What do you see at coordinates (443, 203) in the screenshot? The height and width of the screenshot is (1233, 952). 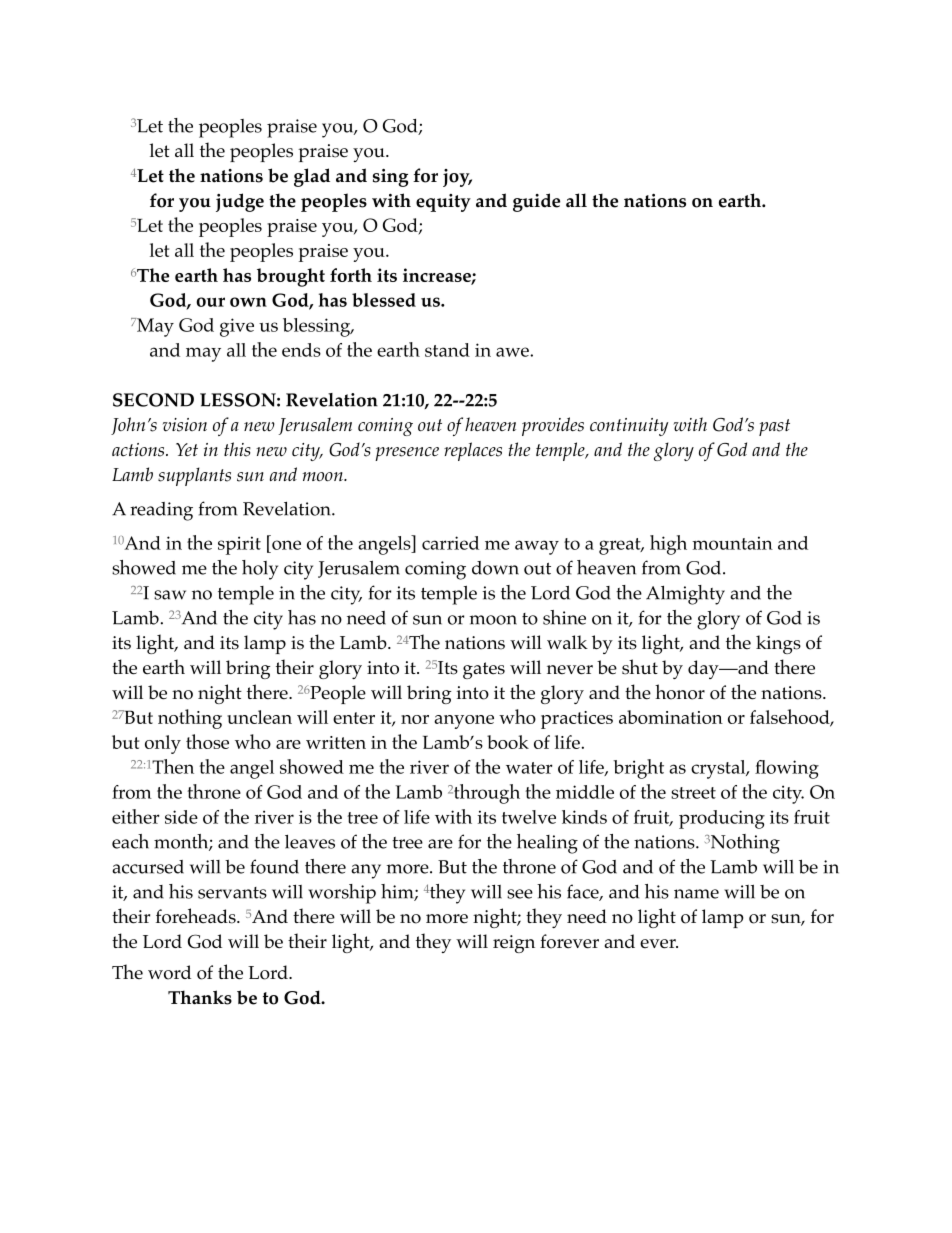 I see `equity` at bounding box center [443, 203].
